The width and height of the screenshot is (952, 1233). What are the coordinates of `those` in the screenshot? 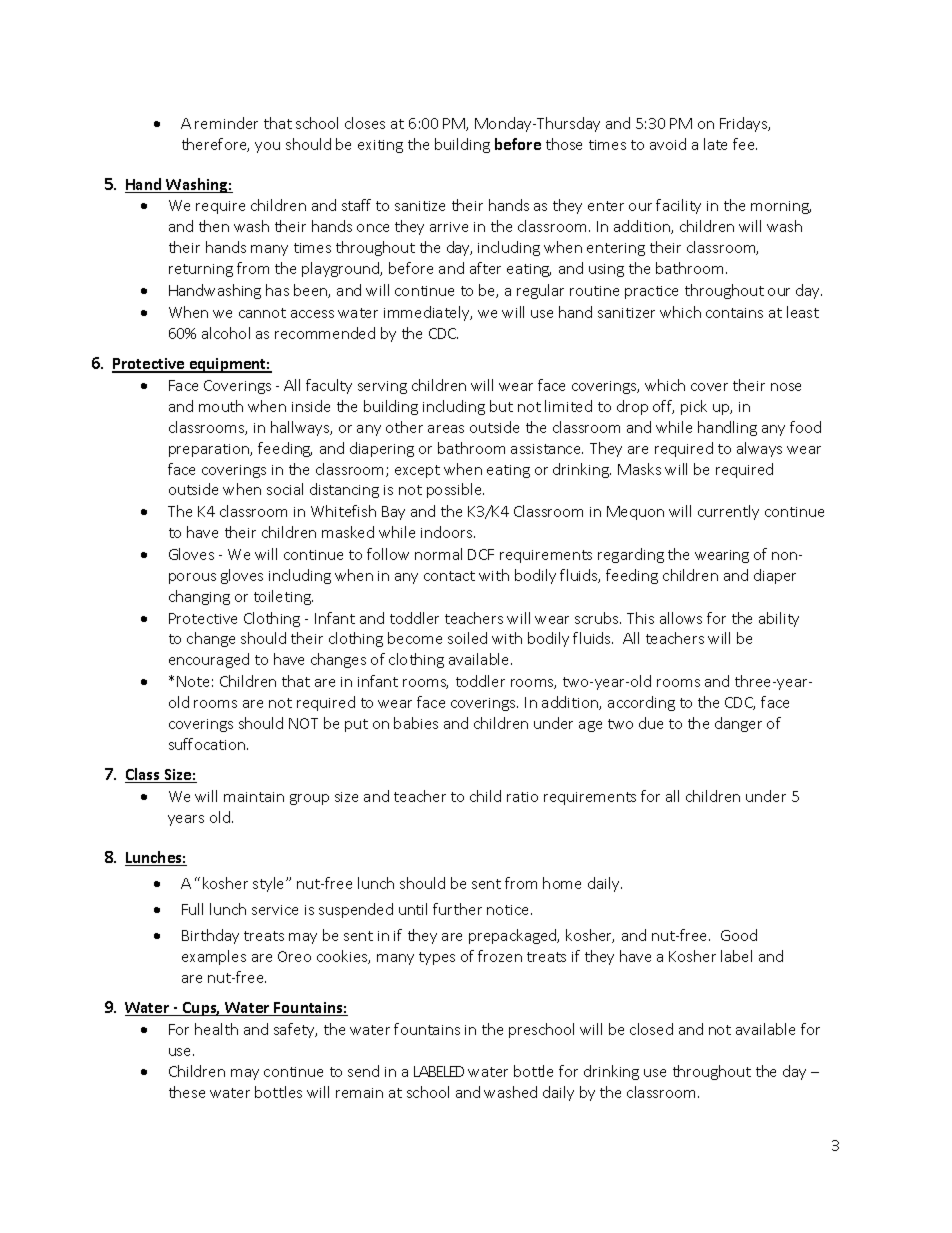 It's located at (564, 144).
